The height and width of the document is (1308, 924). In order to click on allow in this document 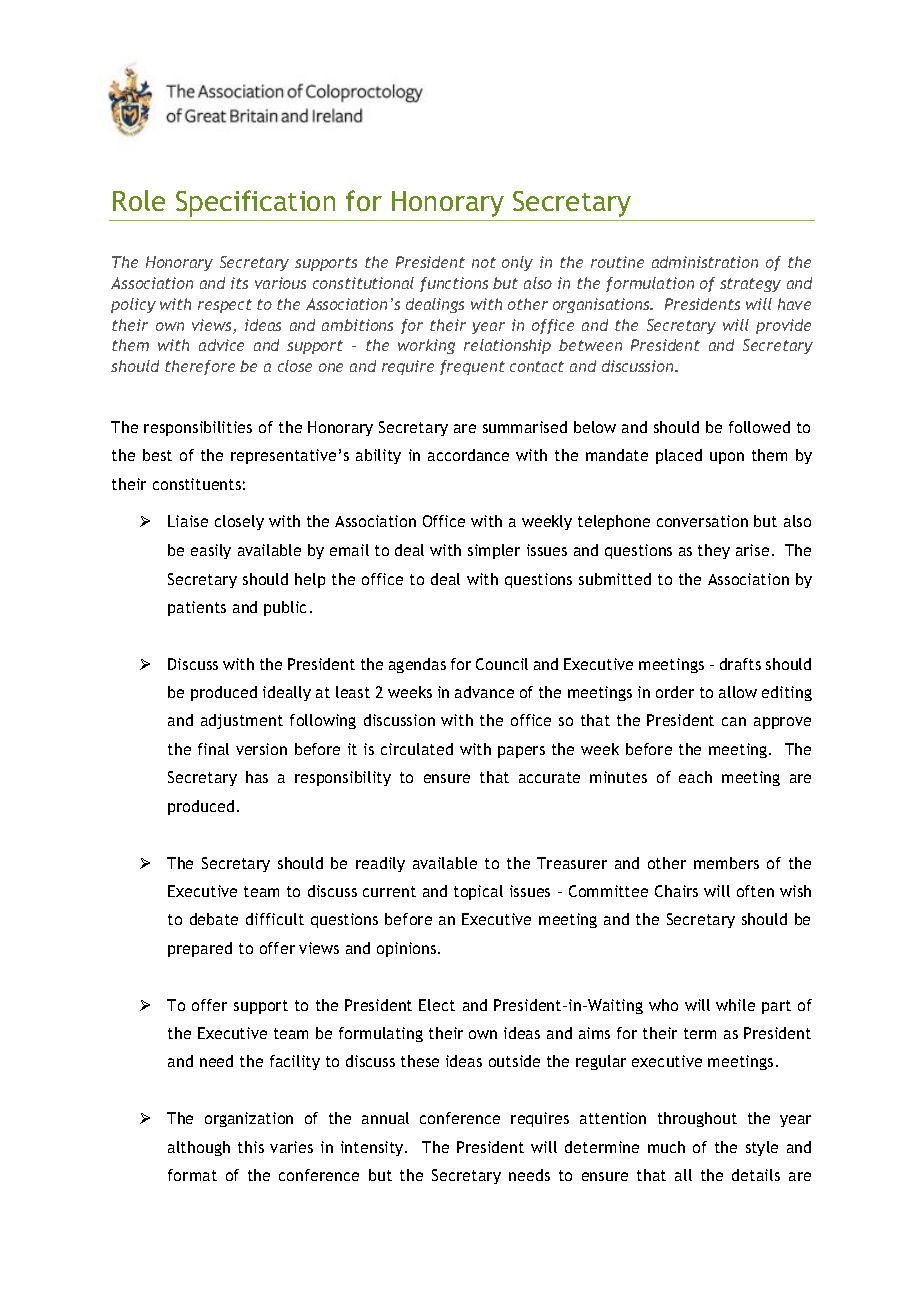, I will do `click(738, 692)`.
